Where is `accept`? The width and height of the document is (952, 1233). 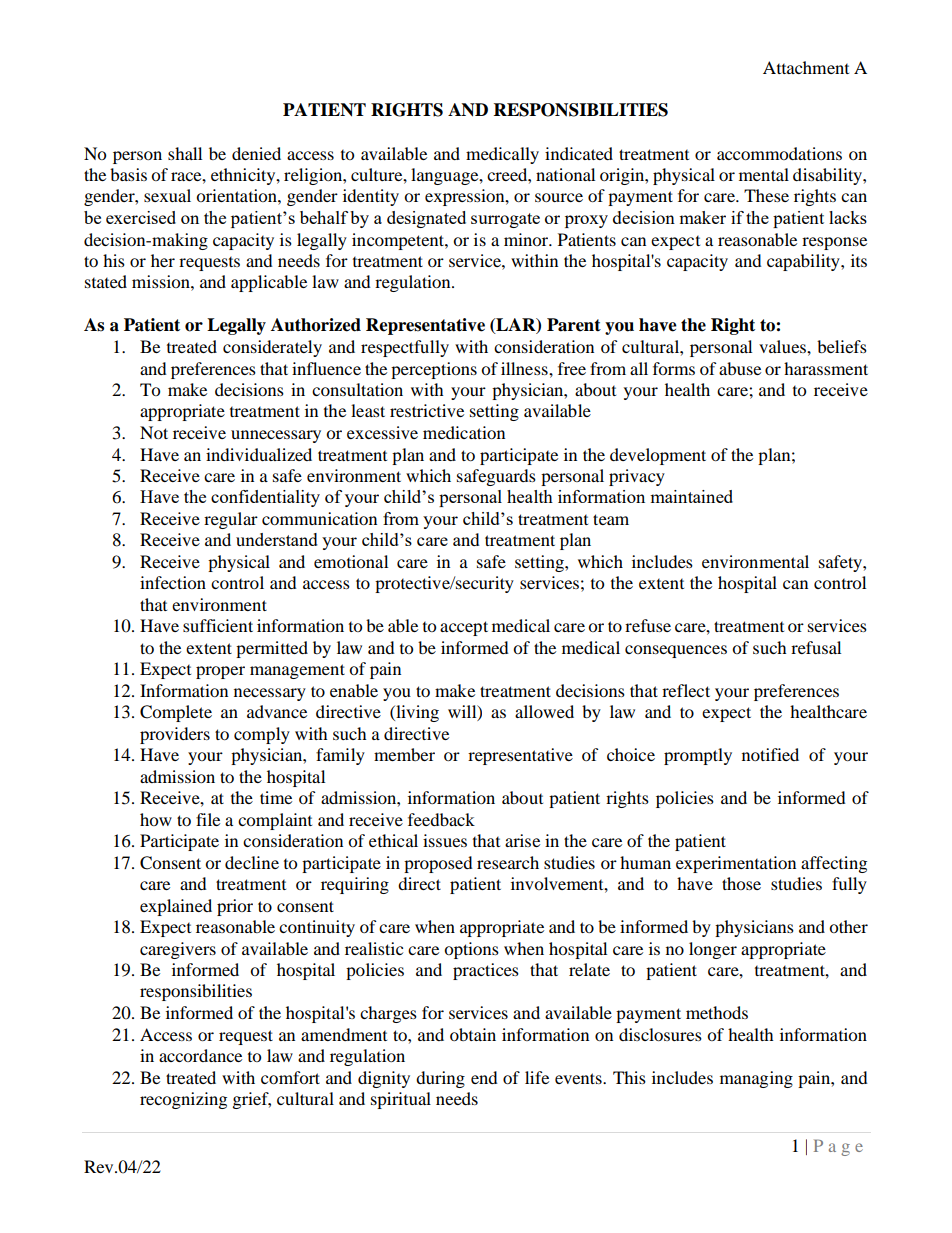
accept is located at coordinates (464, 628).
